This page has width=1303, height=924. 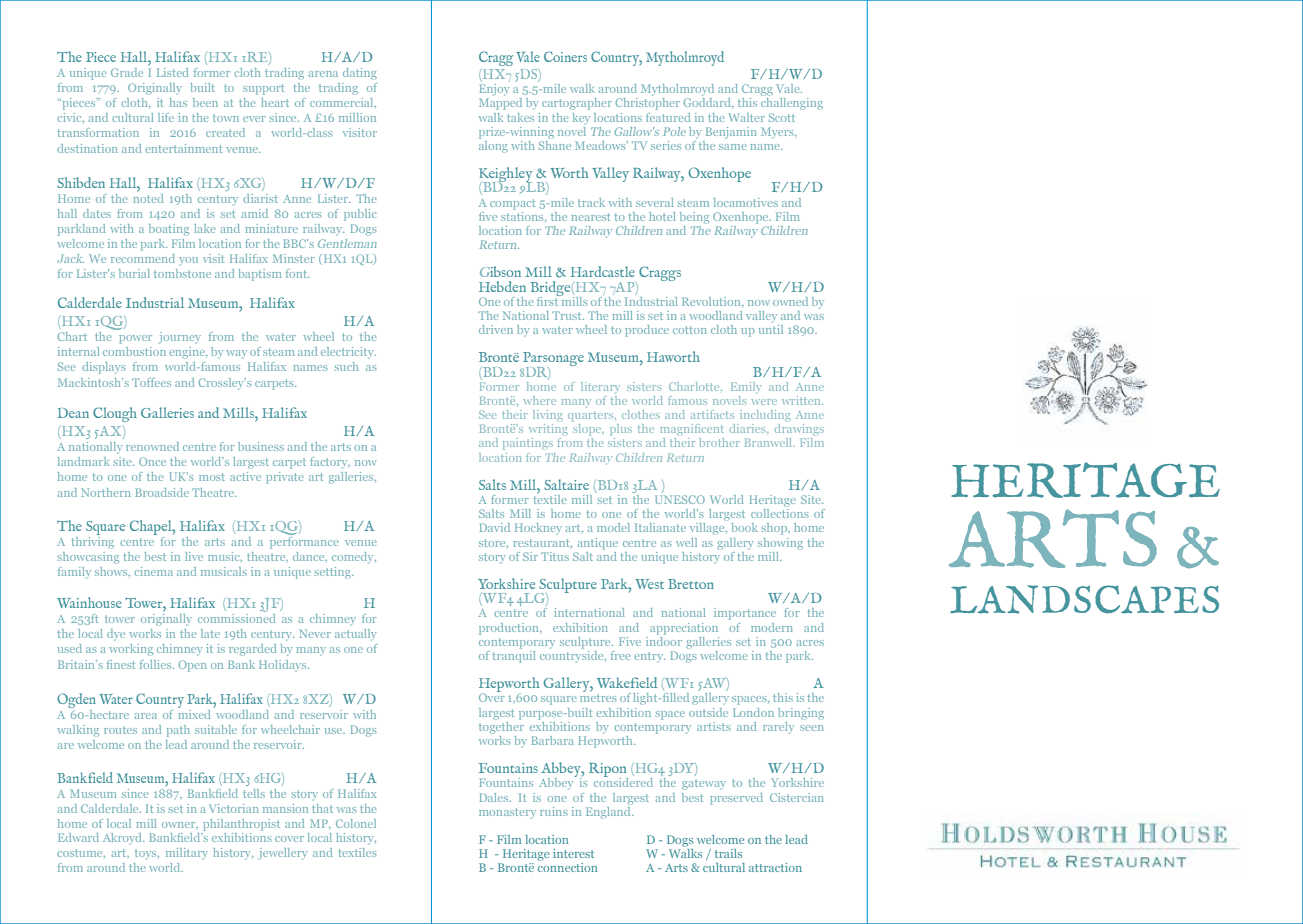 What do you see at coordinates (187, 854) in the page?
I see `military` at bounding box center [187, 854].
